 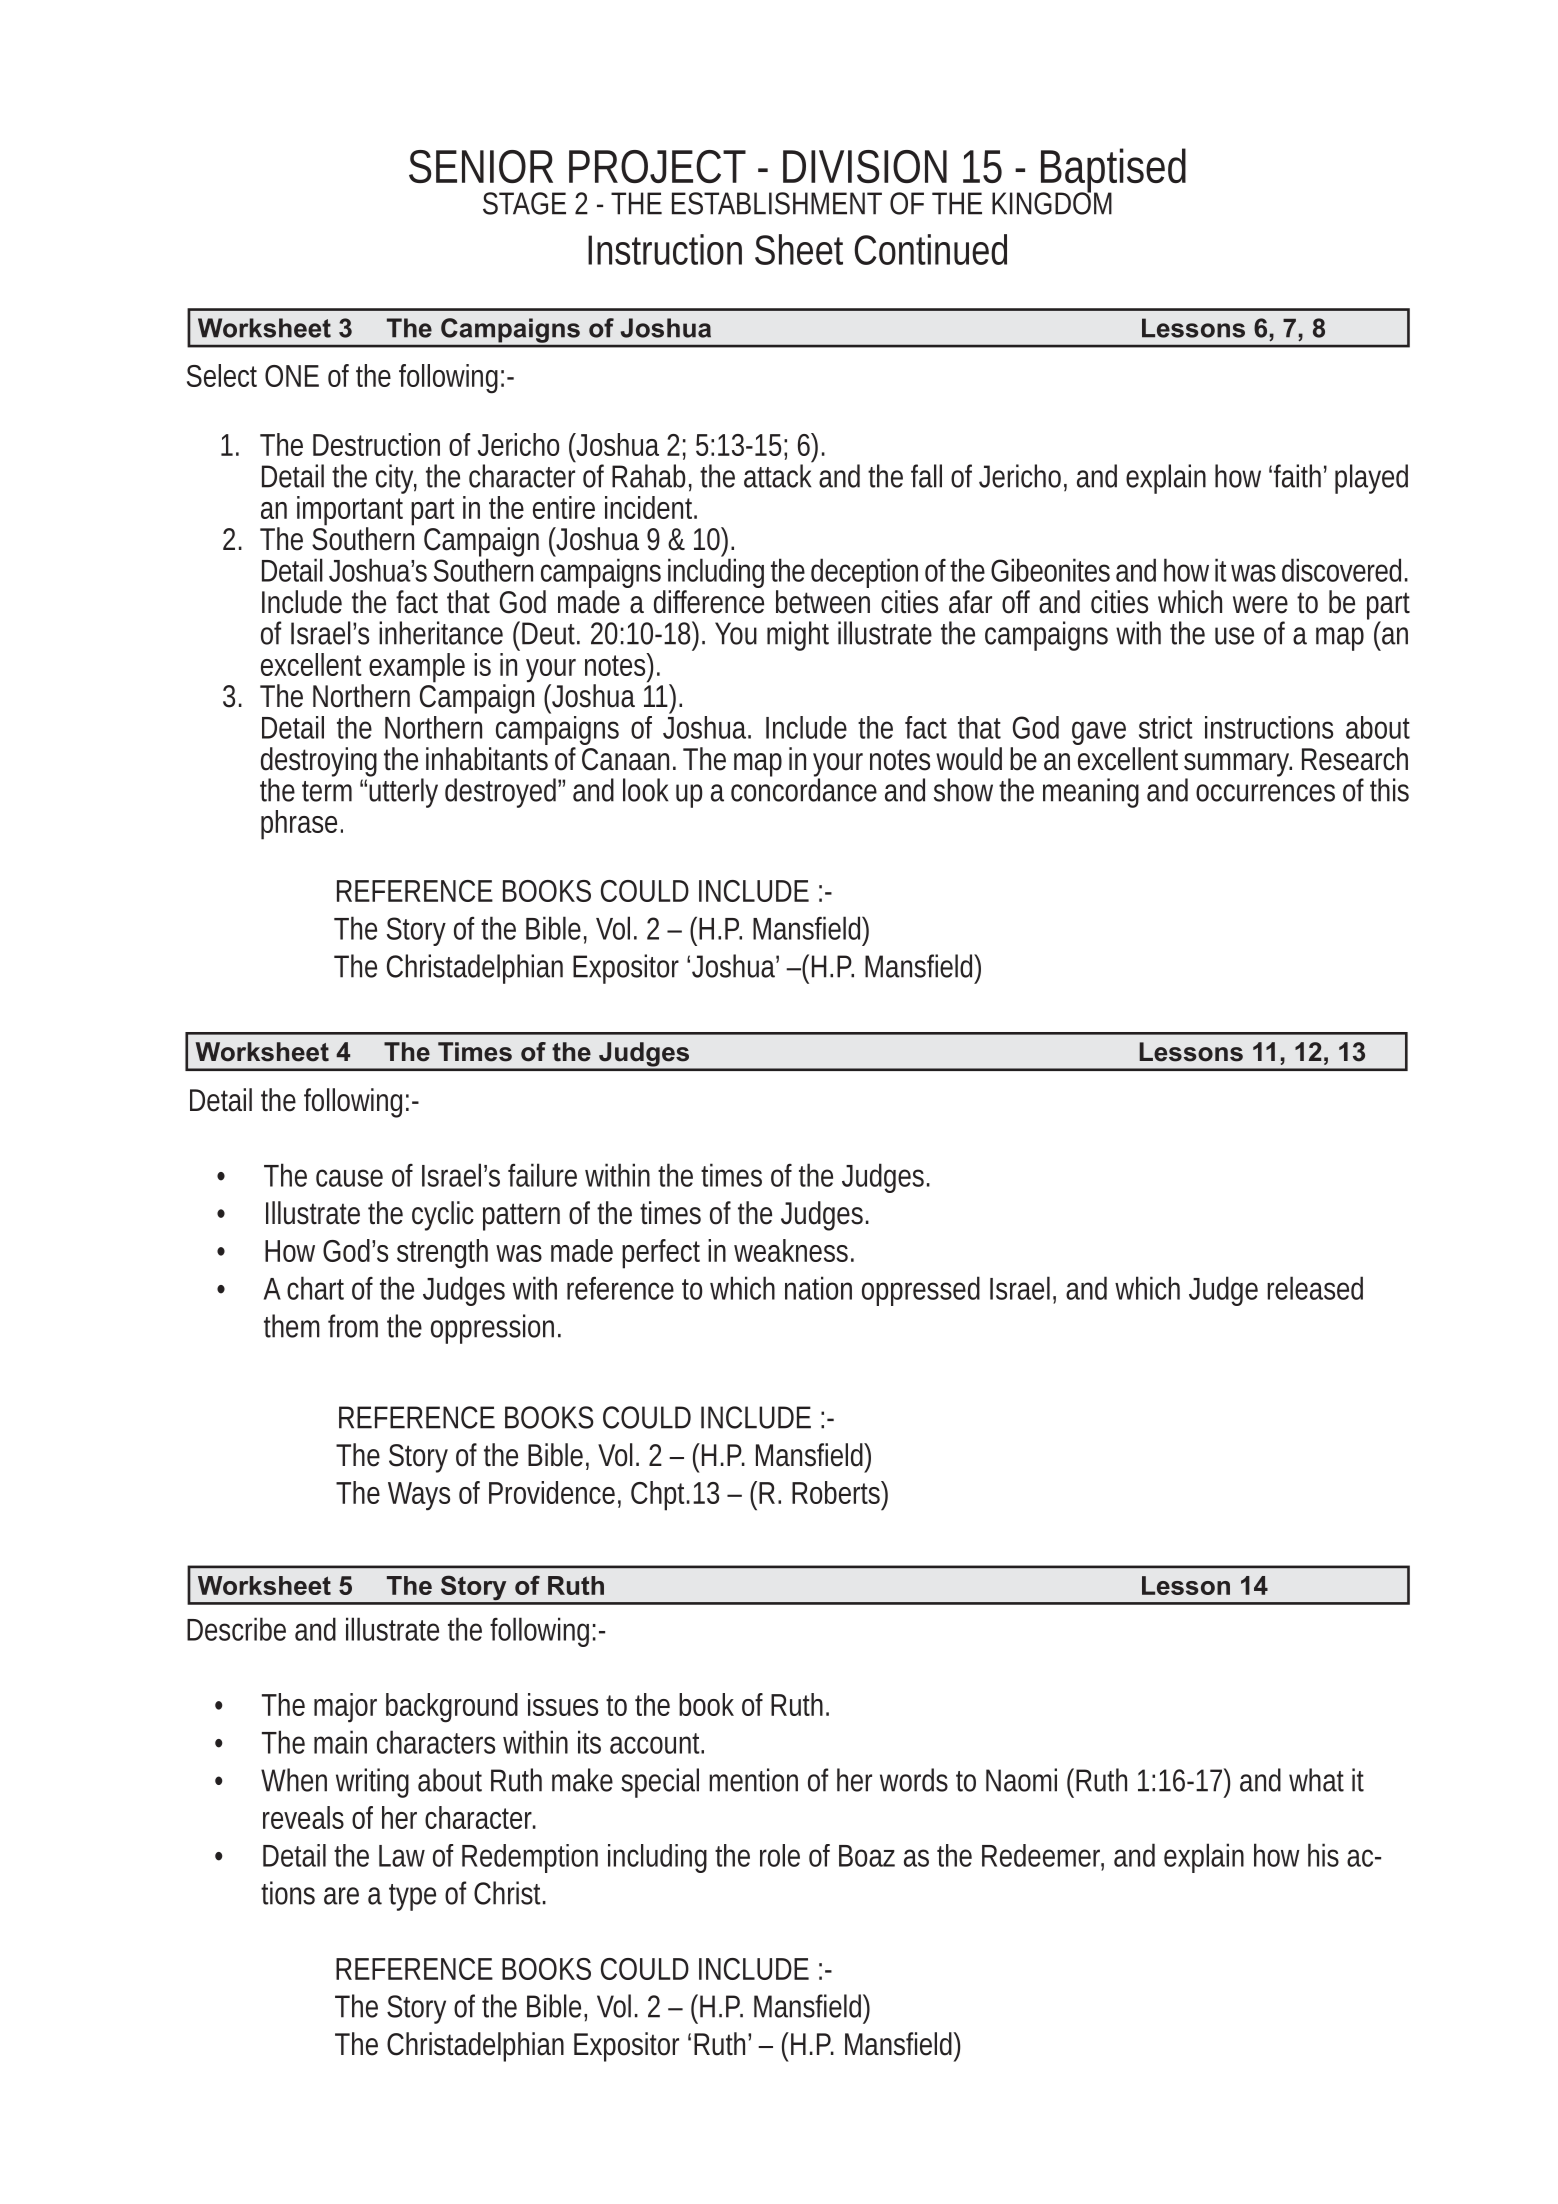 What do you see at coordinates (481, 166) in the document?
I see `SENIOR` at bounding box center [481, 166].
